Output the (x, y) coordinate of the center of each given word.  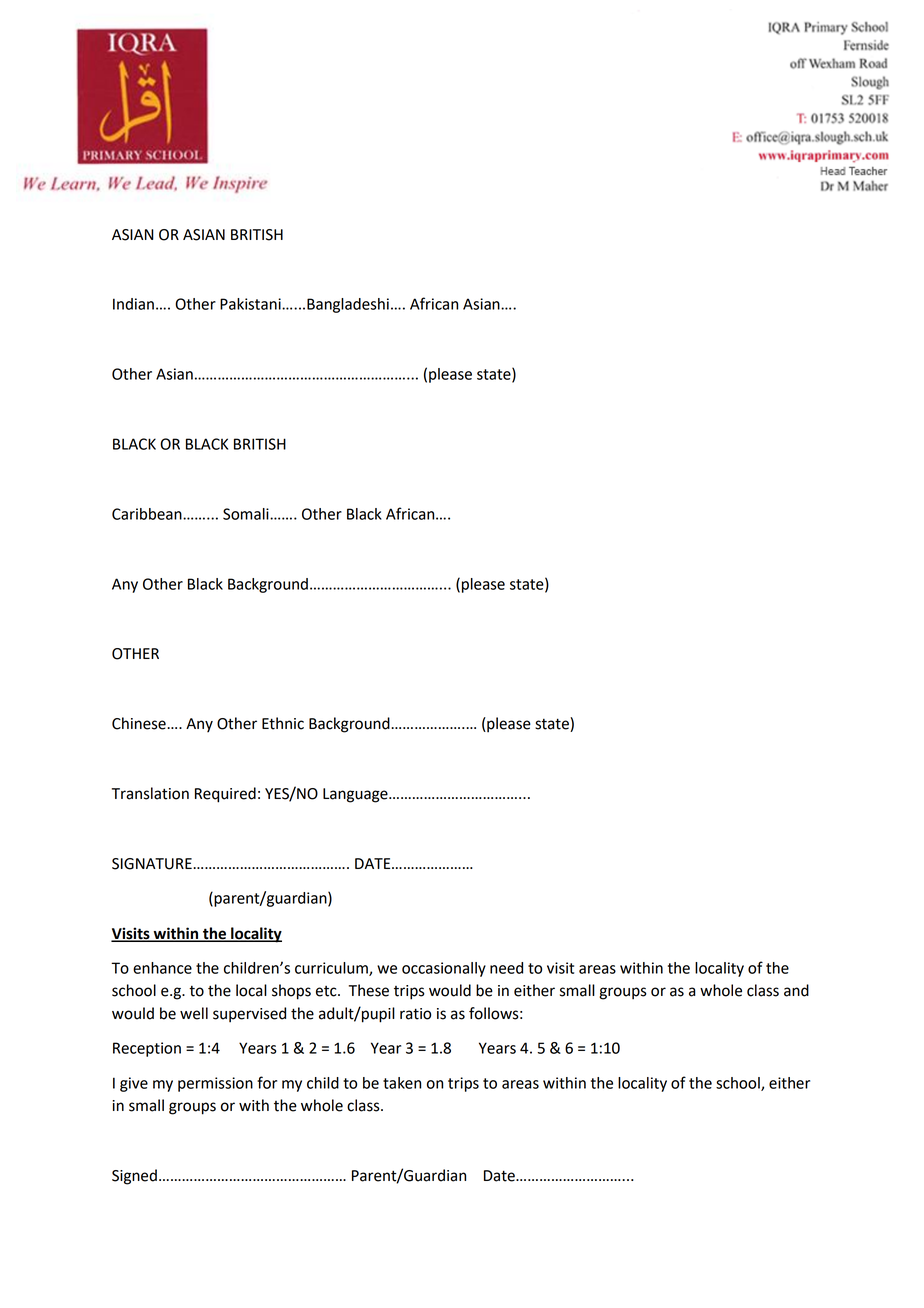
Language (356, 795)
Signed (134, 1177)
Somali (247, 514)
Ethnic (283, 723)
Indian (133, 304)
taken (402, 1083)
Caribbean (148, 514)
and (796, 990)
